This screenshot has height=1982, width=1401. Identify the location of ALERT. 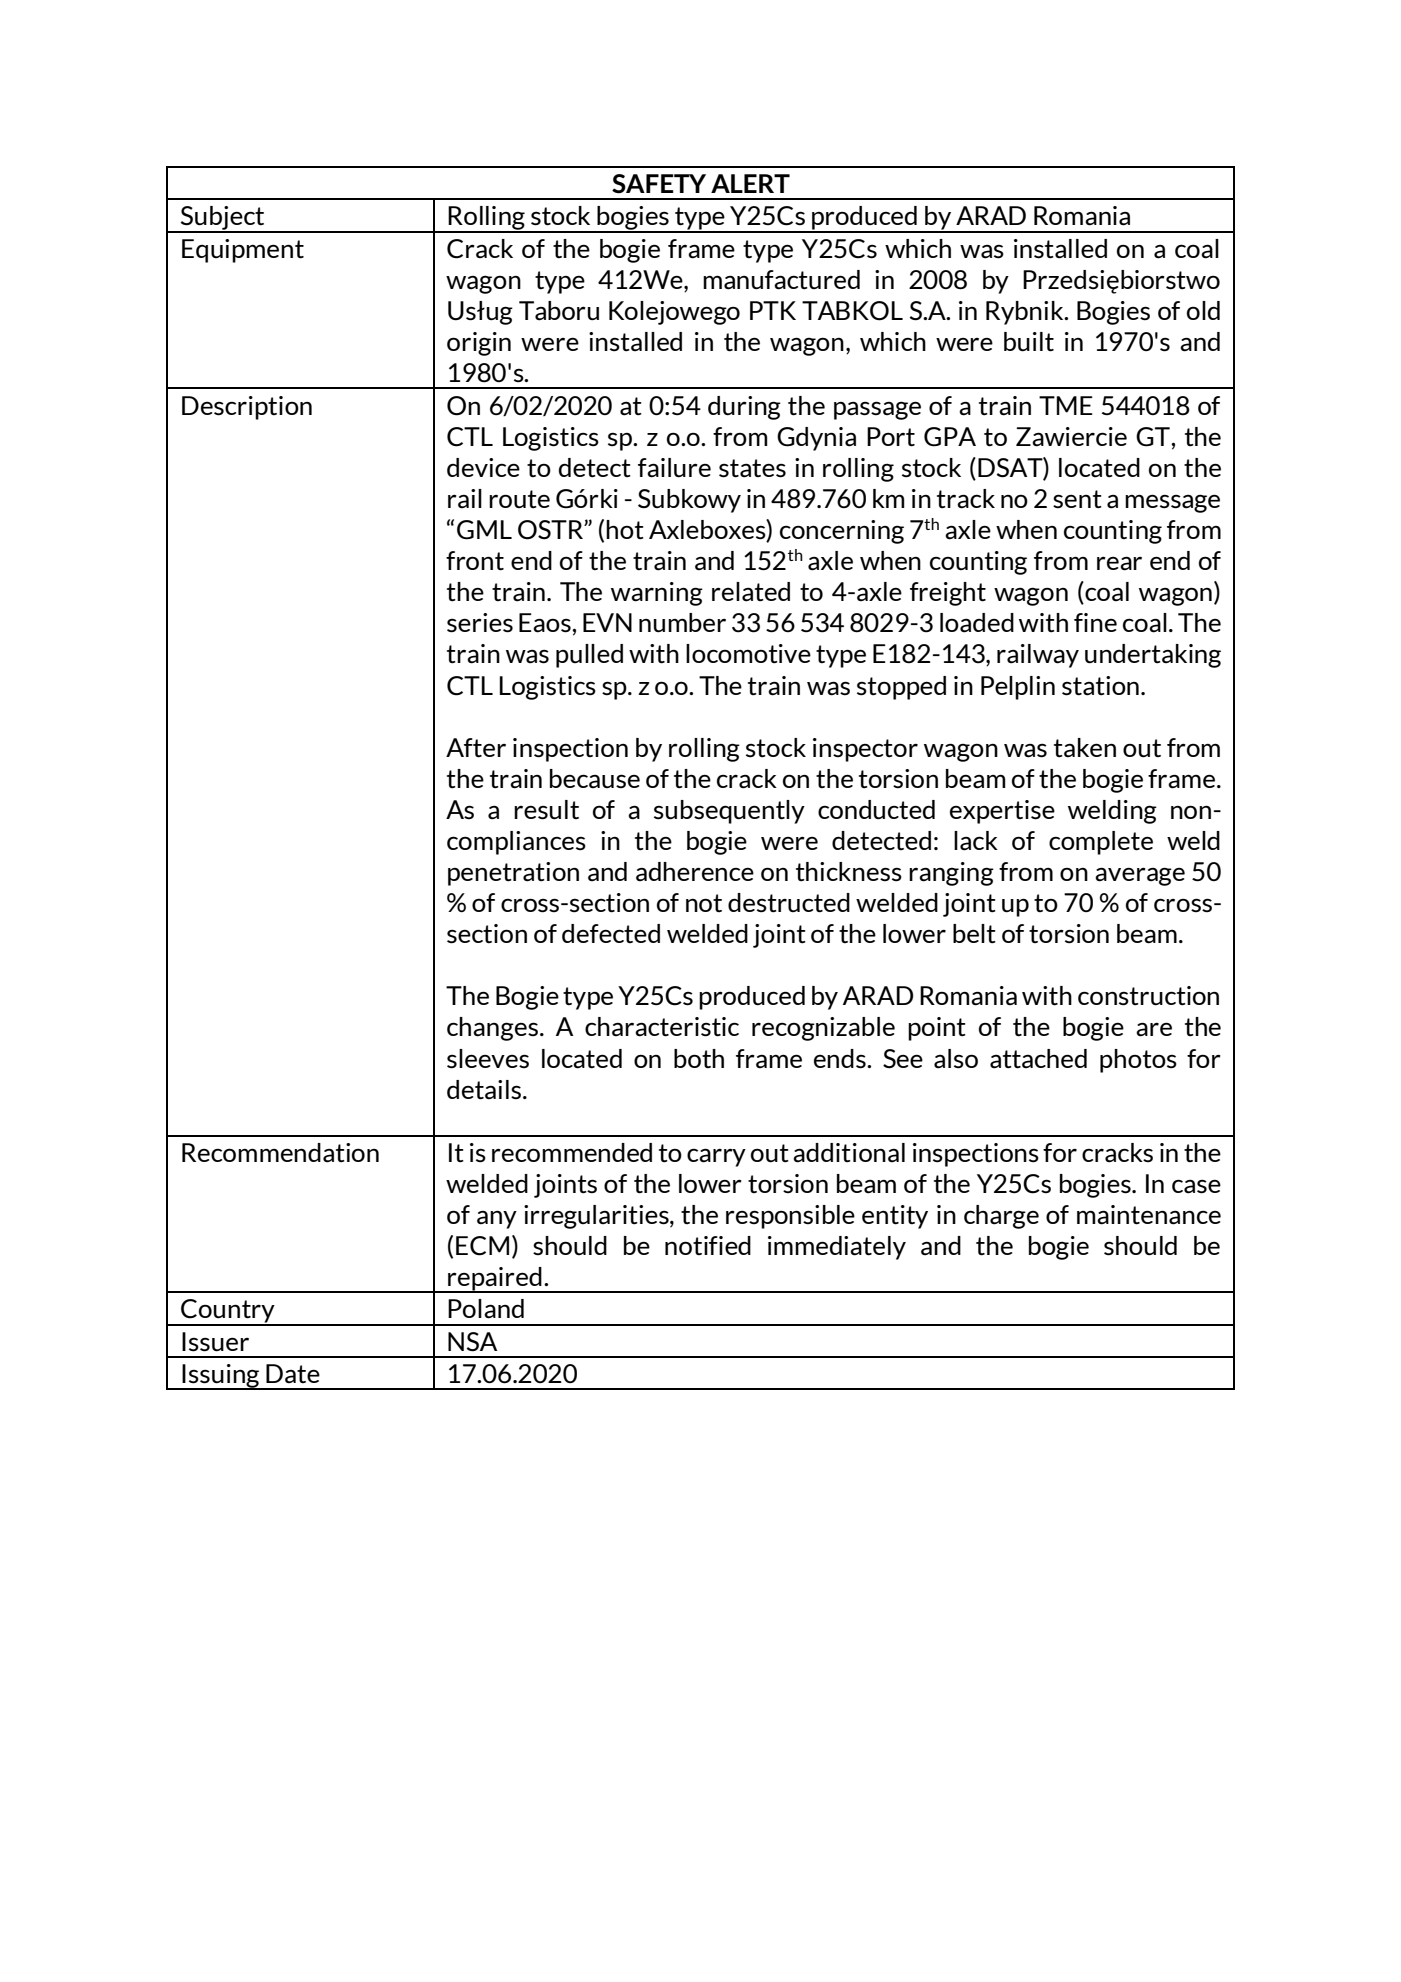
(750, 183).
